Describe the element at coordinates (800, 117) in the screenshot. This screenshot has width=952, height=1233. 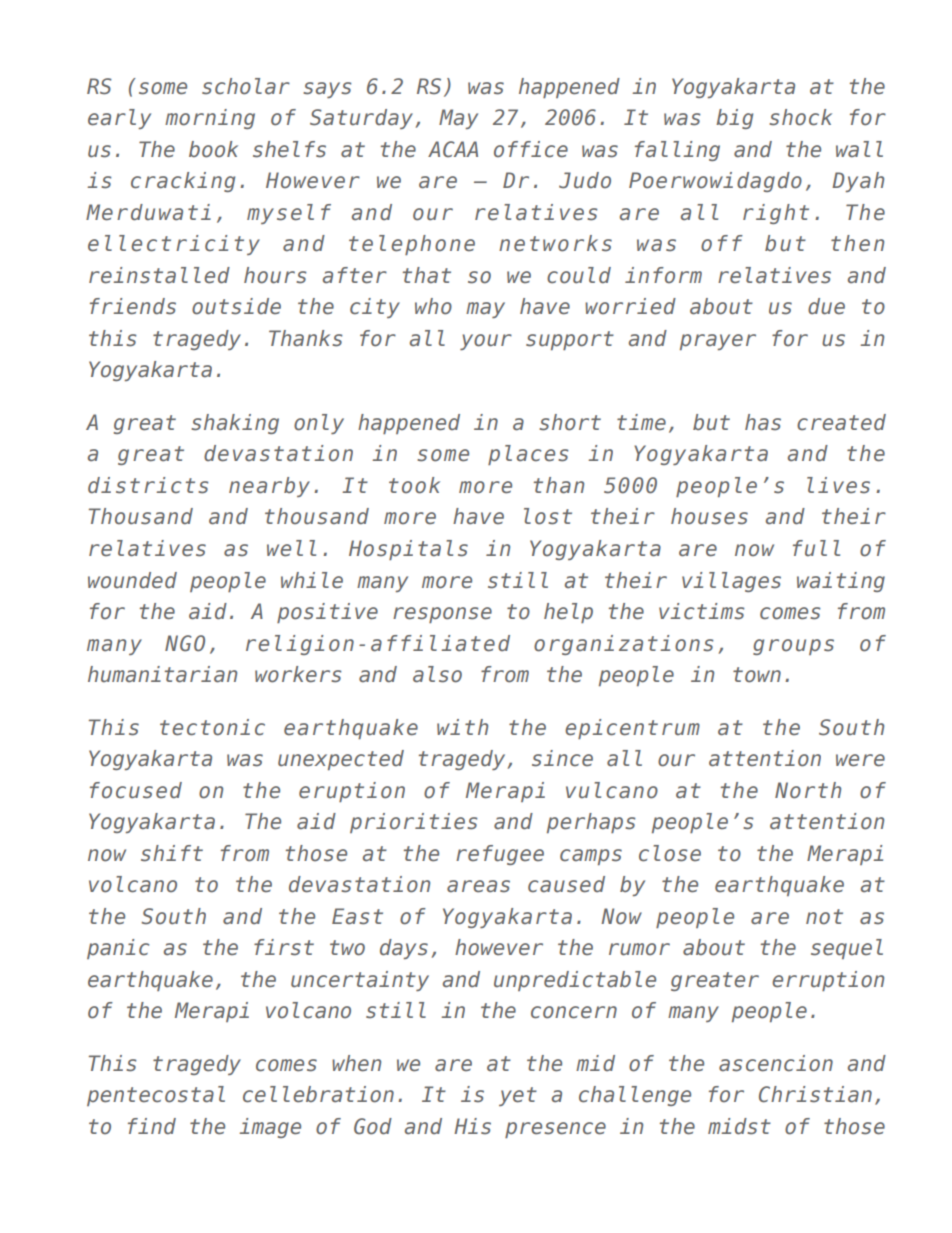
I see `shock` at that location.
